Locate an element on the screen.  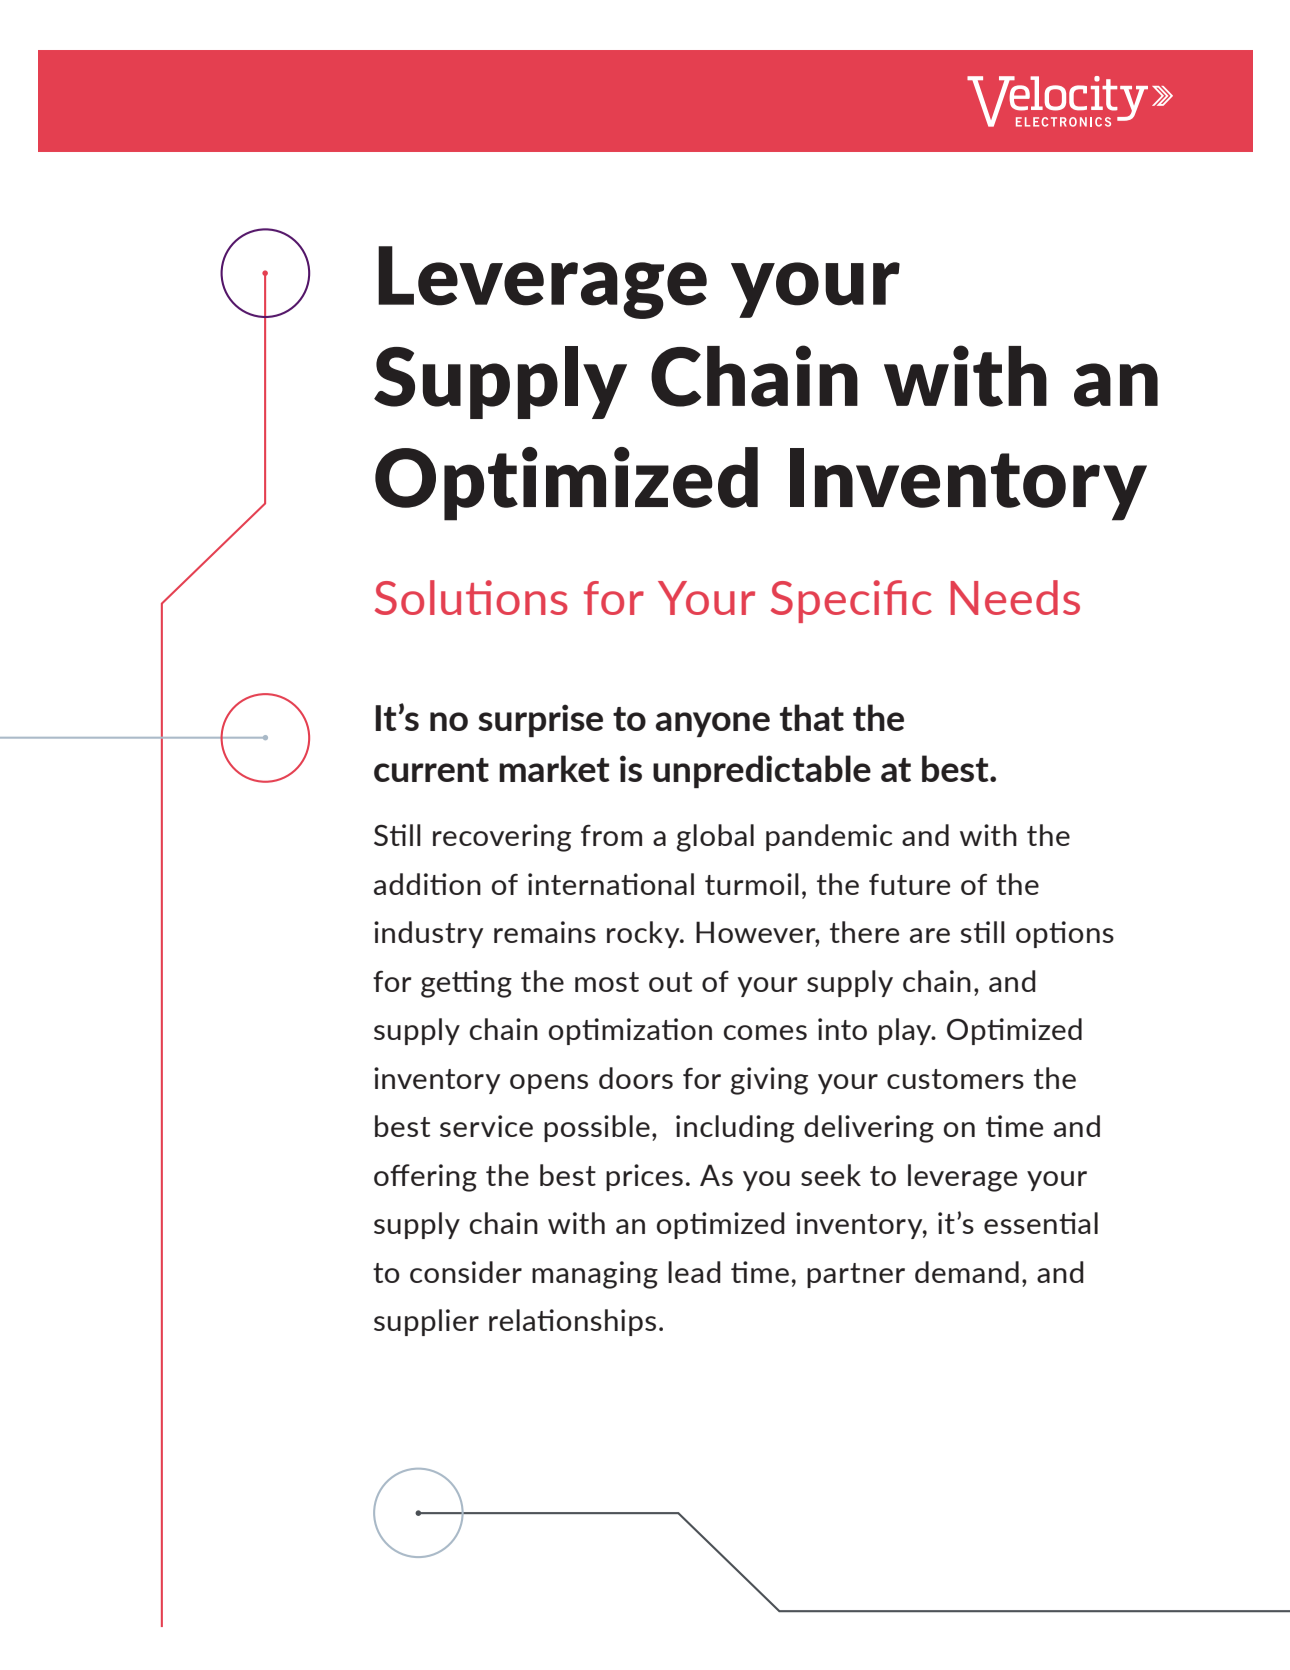
consider is located at coordinates (466, 1272).
